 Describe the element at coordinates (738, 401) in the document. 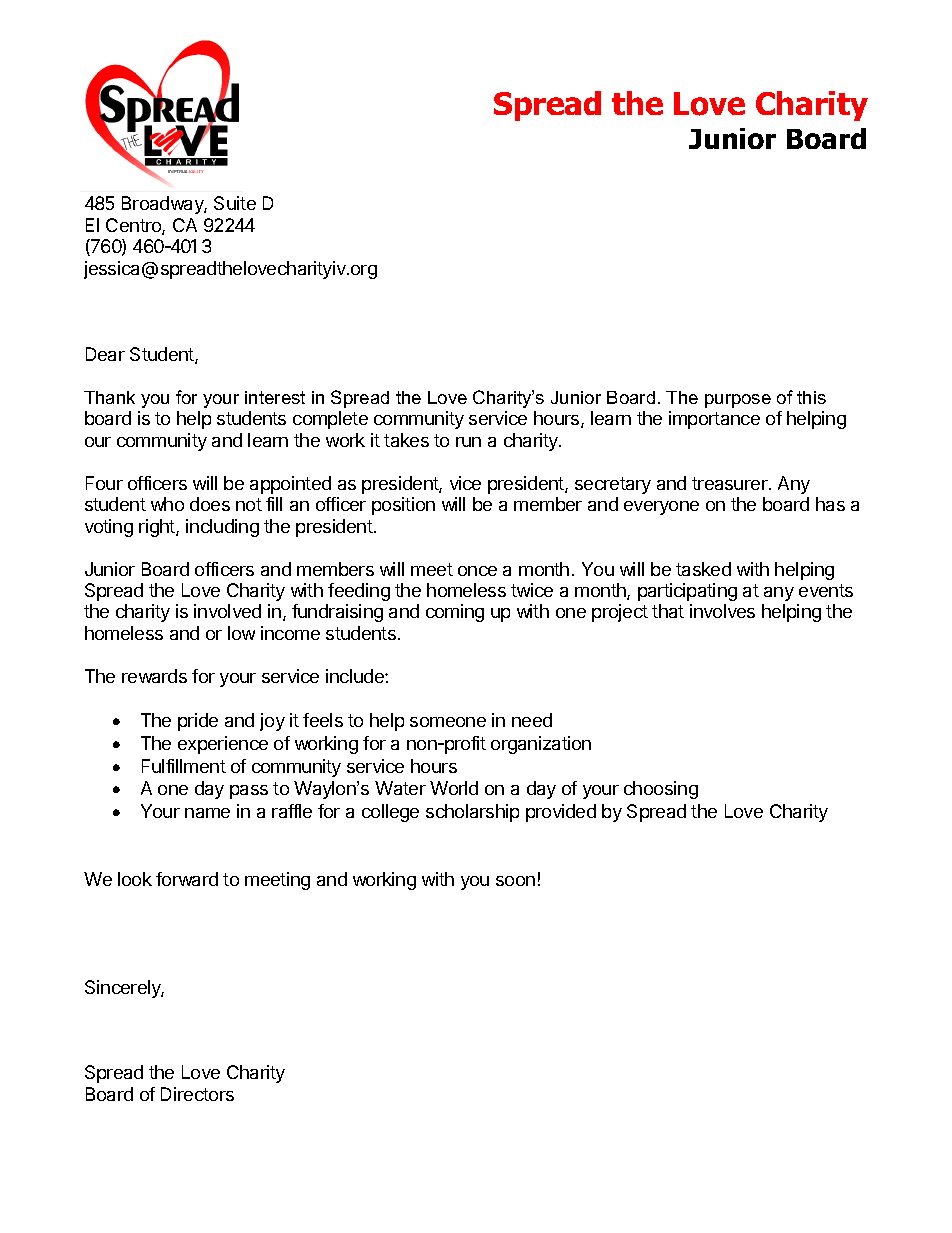

I see `purpose` at that location.
